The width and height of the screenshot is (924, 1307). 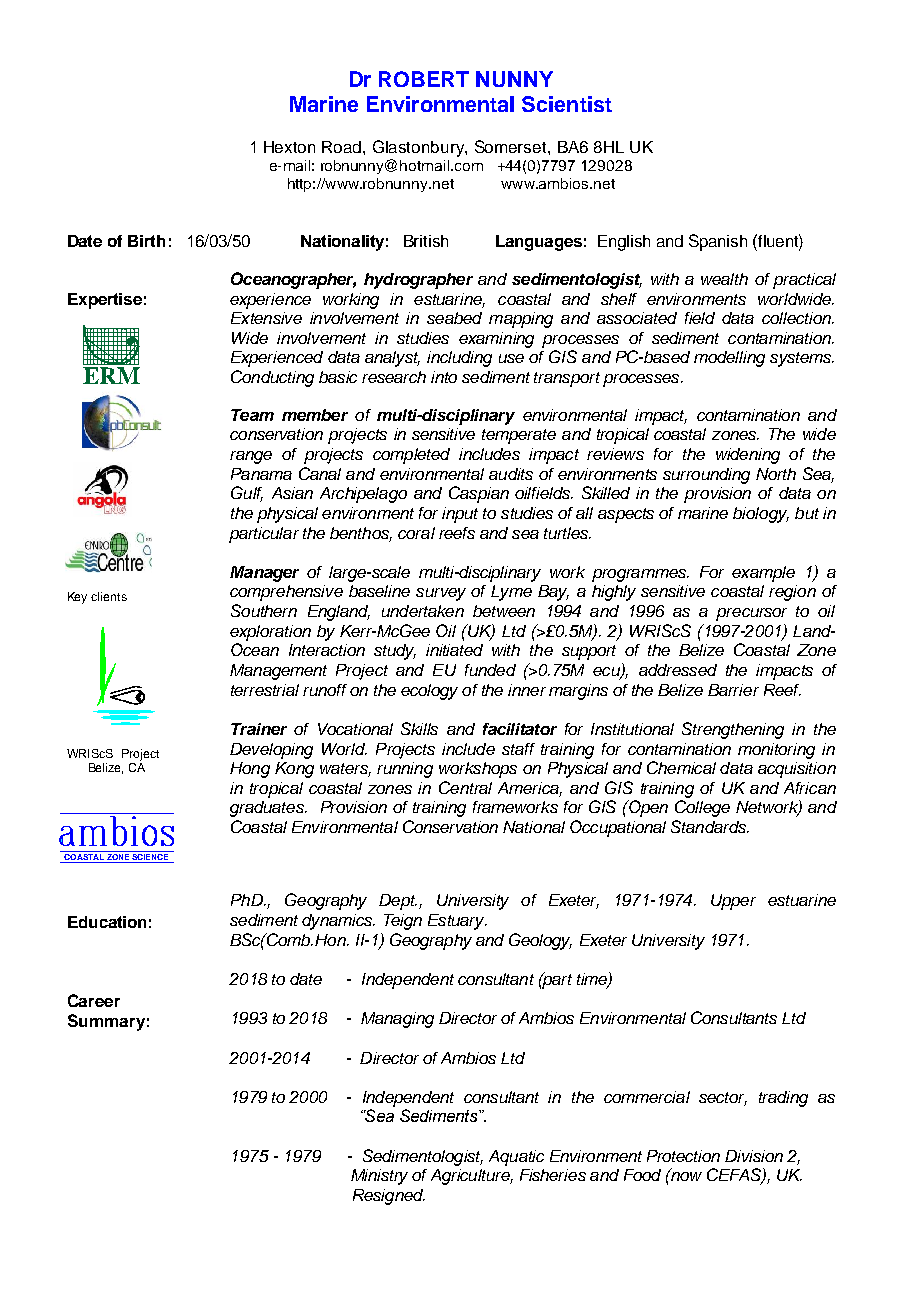 I want to click on Summary, so click(x=106, y=1022).
